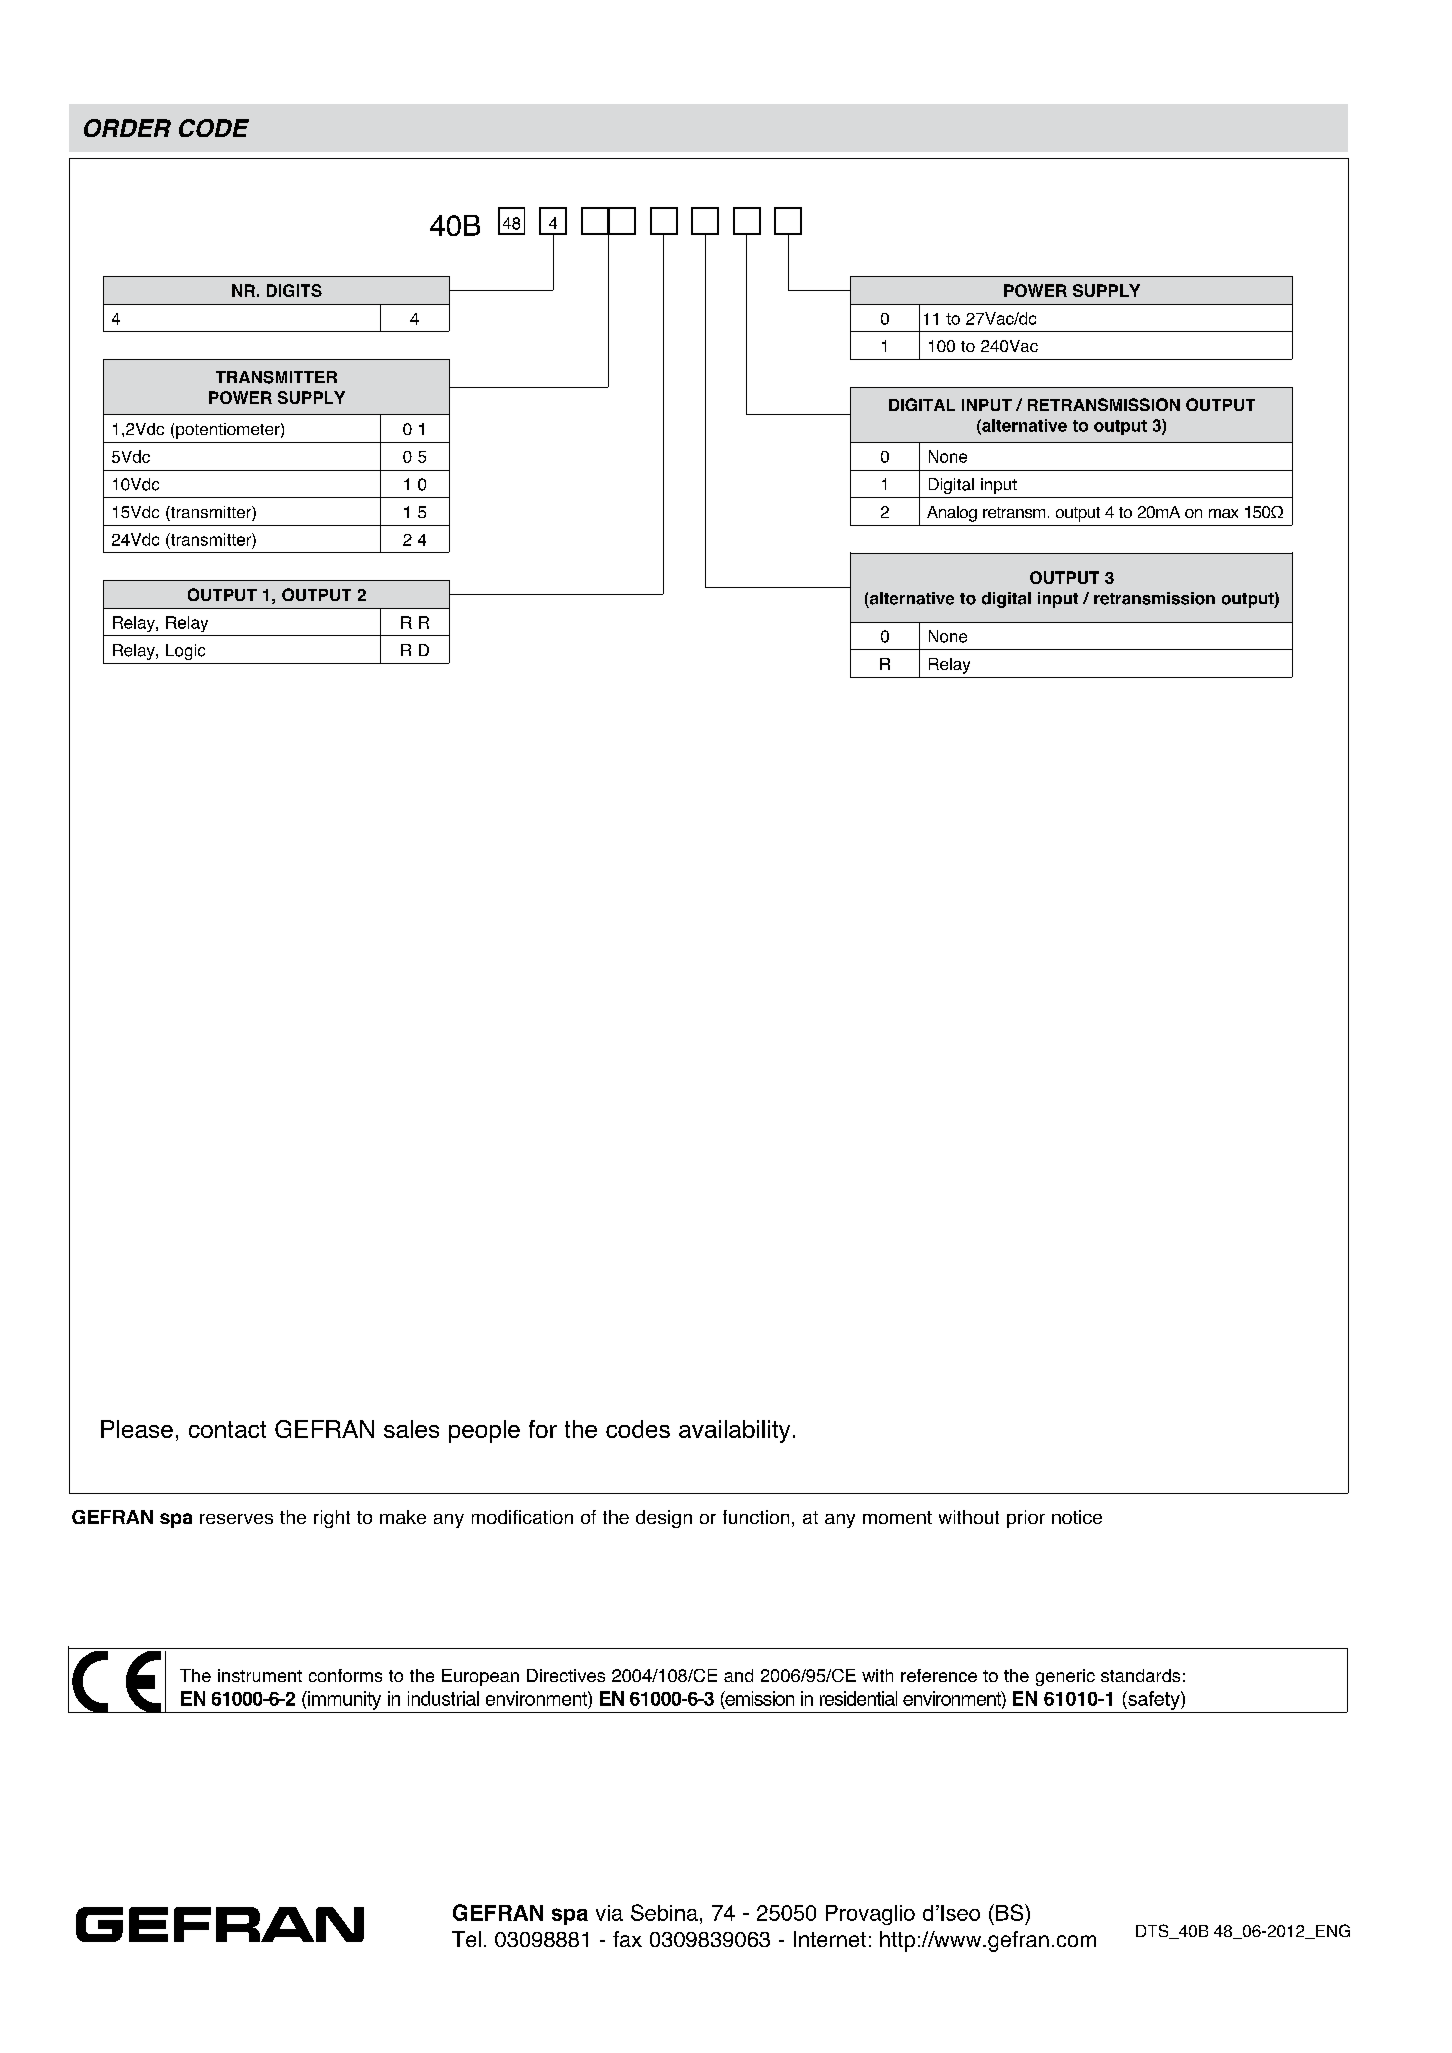  I want to click on contact, so click(227, 1429).
